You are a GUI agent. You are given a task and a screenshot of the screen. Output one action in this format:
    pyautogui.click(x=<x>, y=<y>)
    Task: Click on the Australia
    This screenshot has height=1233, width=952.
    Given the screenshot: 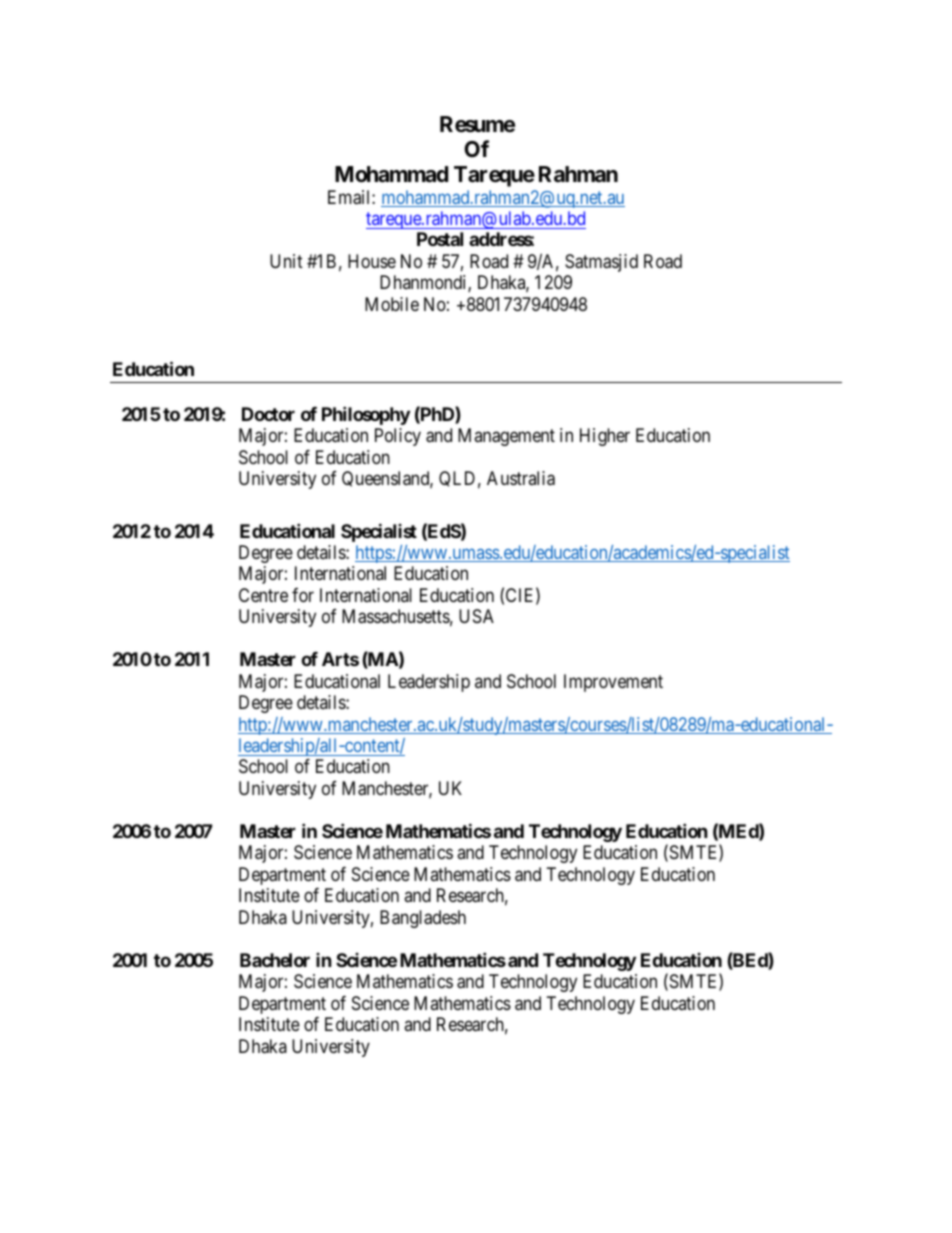 What is the action you would take?
    pyautogui.click(x=521, y=478)
